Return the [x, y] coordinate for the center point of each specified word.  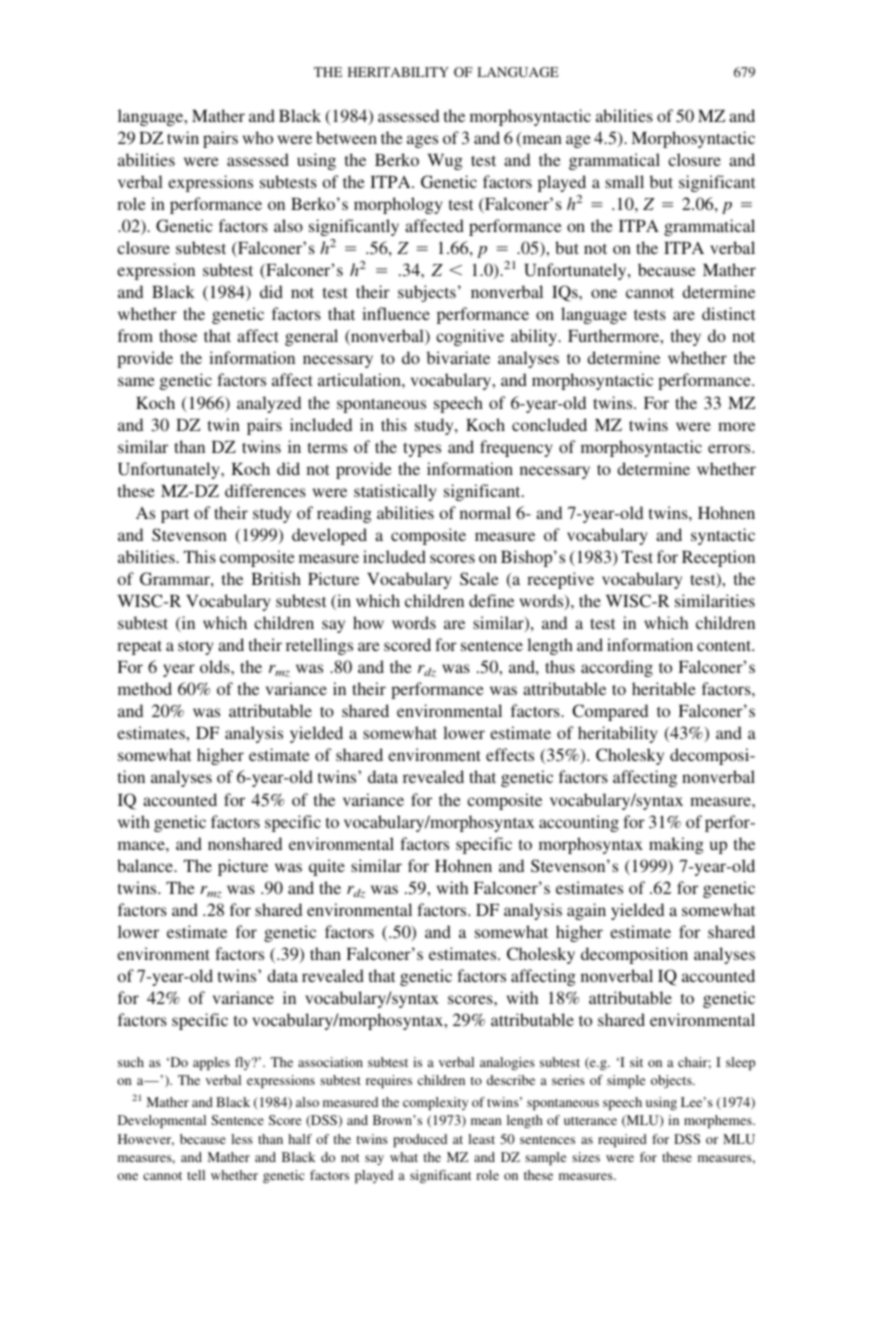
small [624, 181]
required [622, 1140]
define [491, 600]
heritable [664, 688]
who [258, 137]
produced [420, 1140]
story [195, 647]
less [242, 1139]
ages [422, 141]
